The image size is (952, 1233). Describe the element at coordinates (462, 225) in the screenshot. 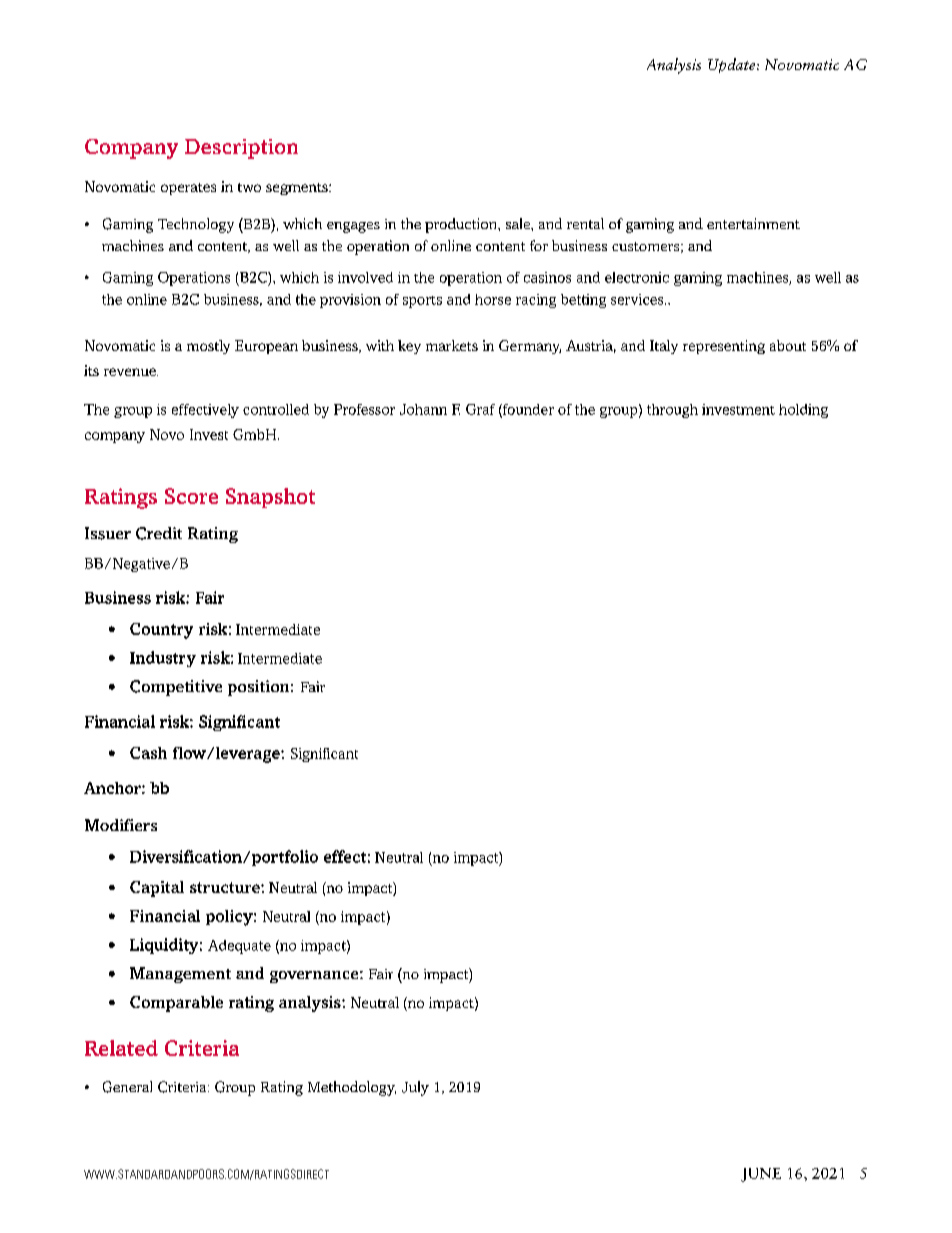

I see `production` at that location.
